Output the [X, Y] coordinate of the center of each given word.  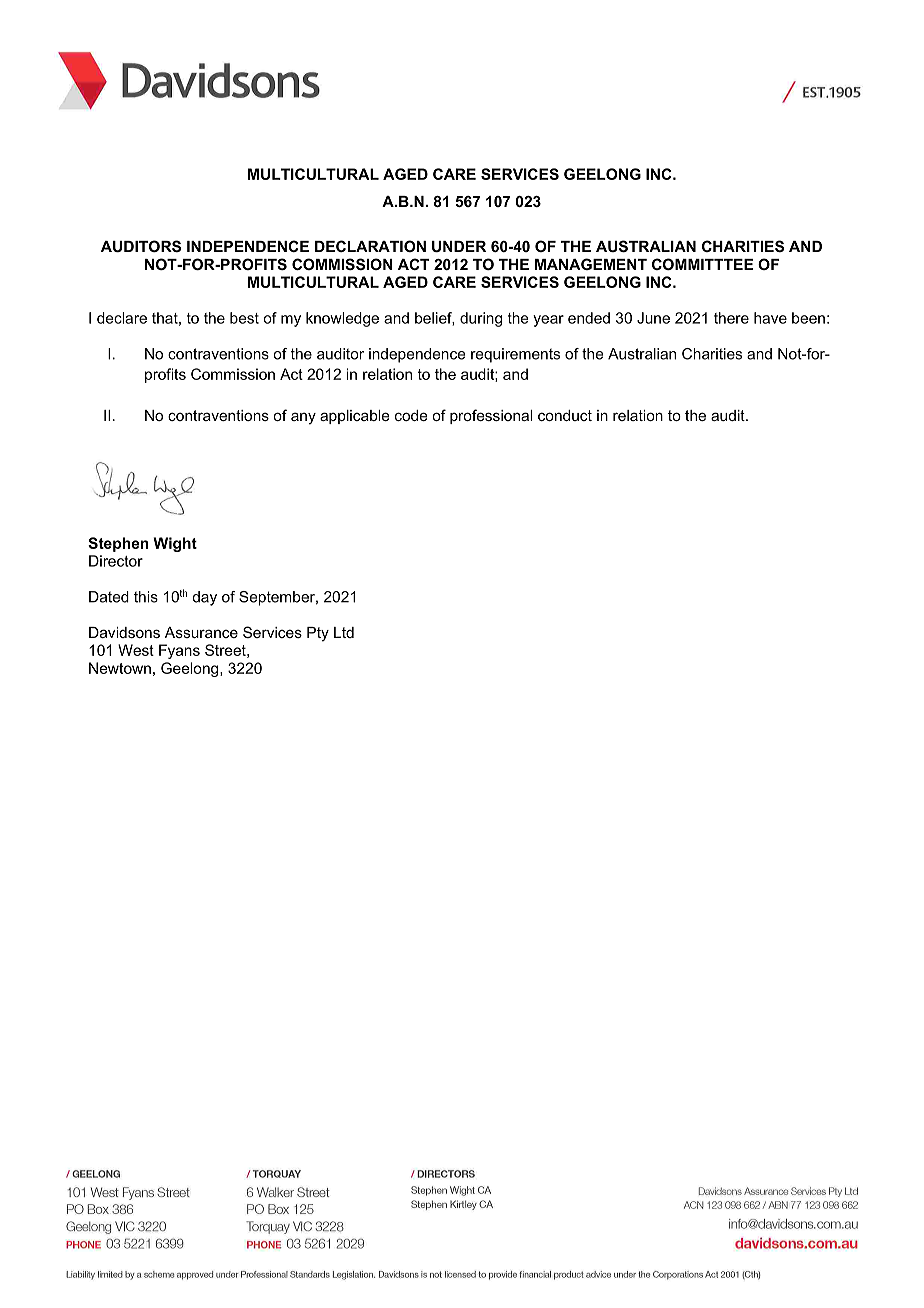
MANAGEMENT [591, 264]
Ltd [344, 632]
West [136, 650]
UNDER [459, 246]
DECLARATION [370, 246]
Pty [318, 634]
